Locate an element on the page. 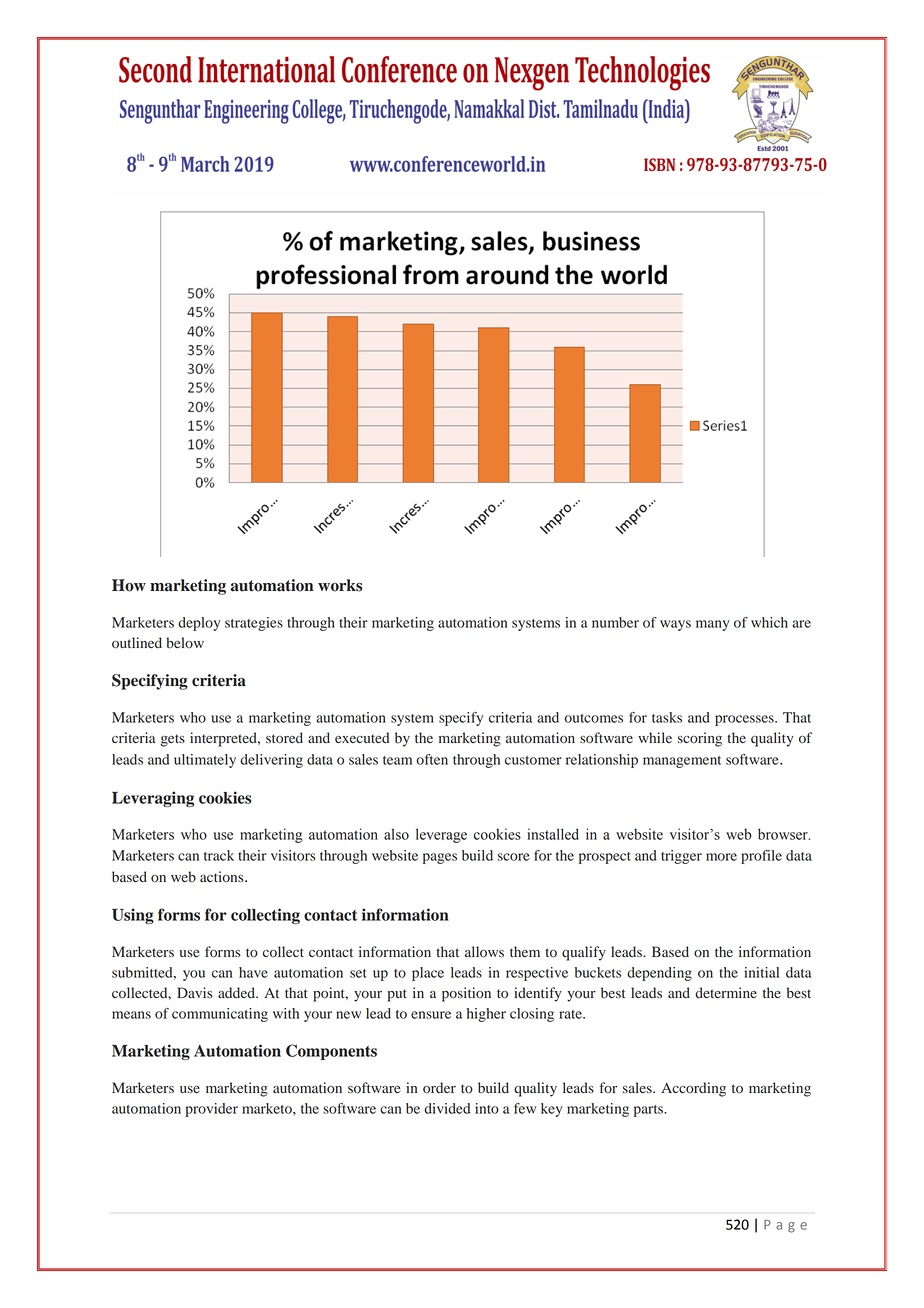  more is located at coordinates (721, 857).
